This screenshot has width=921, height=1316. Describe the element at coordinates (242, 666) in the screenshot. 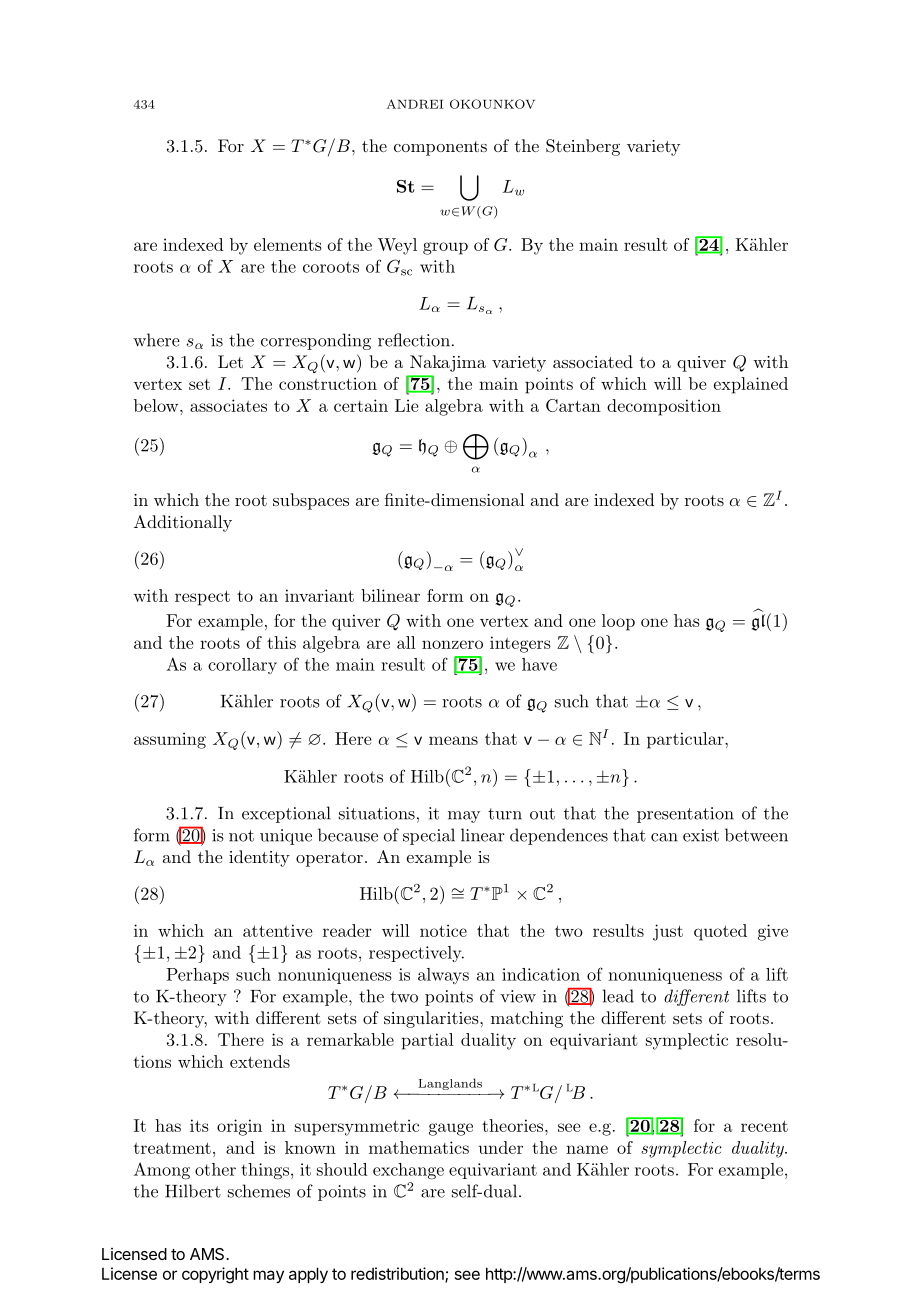

I see `corollary` at that location.
